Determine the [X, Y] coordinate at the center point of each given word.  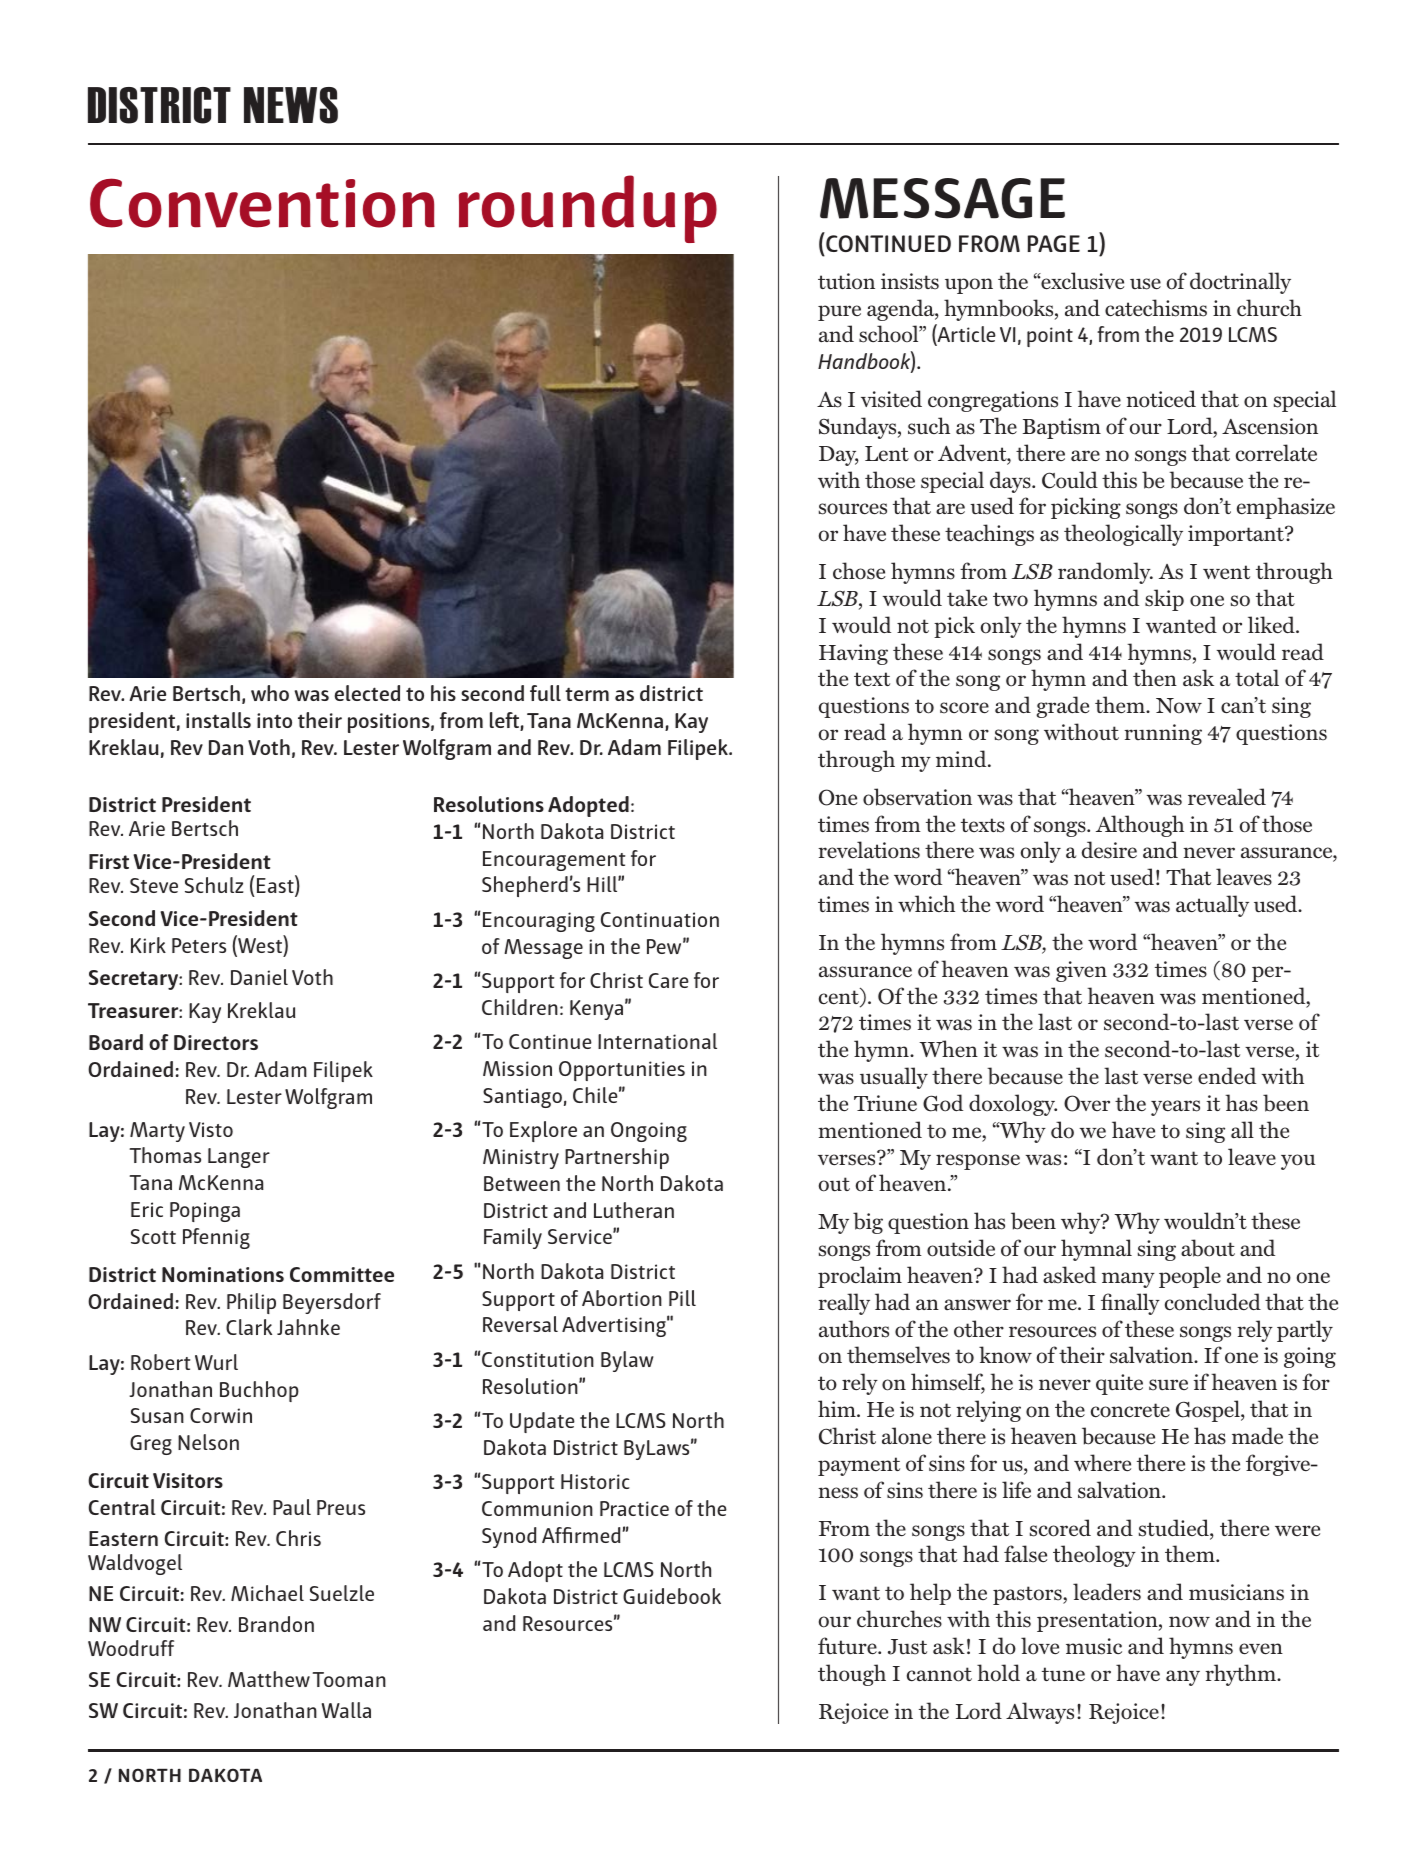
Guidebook [672, 1596]
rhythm [1241, 1675]
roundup [588, 209]
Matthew [269, 1679]
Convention [262, 203]
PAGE [1053, 243]
